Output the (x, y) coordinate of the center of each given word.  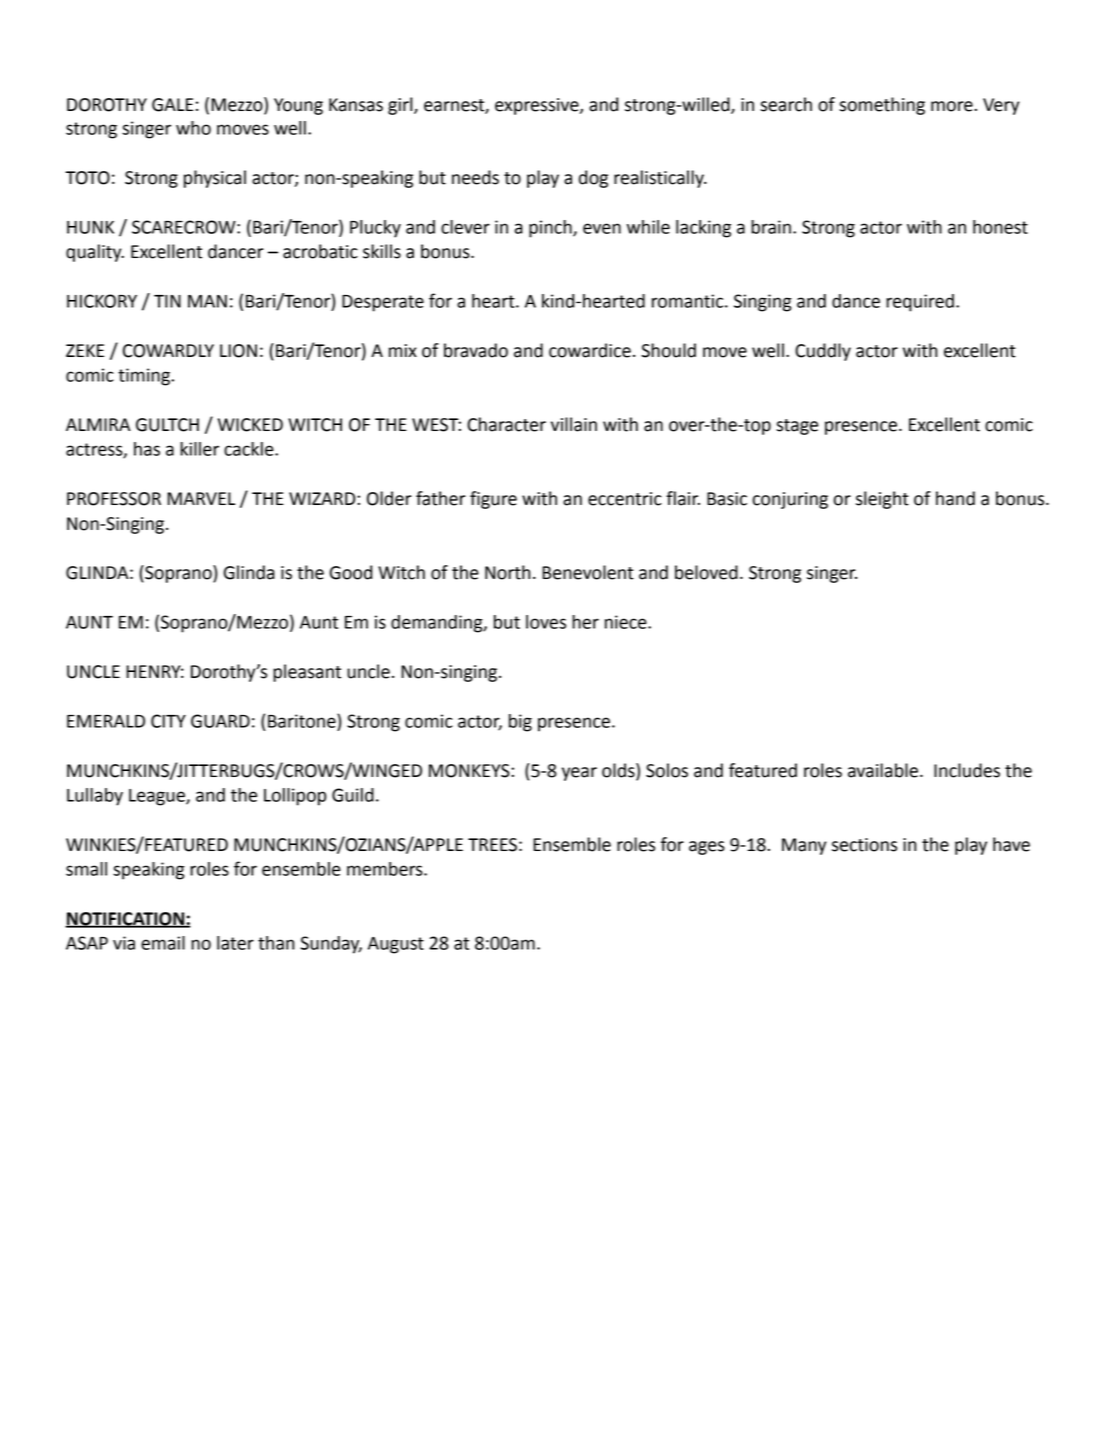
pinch (551, 229)
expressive (538, 106)
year (579, 774)
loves (546, 622)
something (882, 106)
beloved (706, 572)
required (920, 303)
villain (574, 424)
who (193, 128)
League (158, 797)
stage (797, 427)
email (163, 943)
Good (351, 572)
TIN (167, 301)
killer (199, 449)
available (883, 770)
